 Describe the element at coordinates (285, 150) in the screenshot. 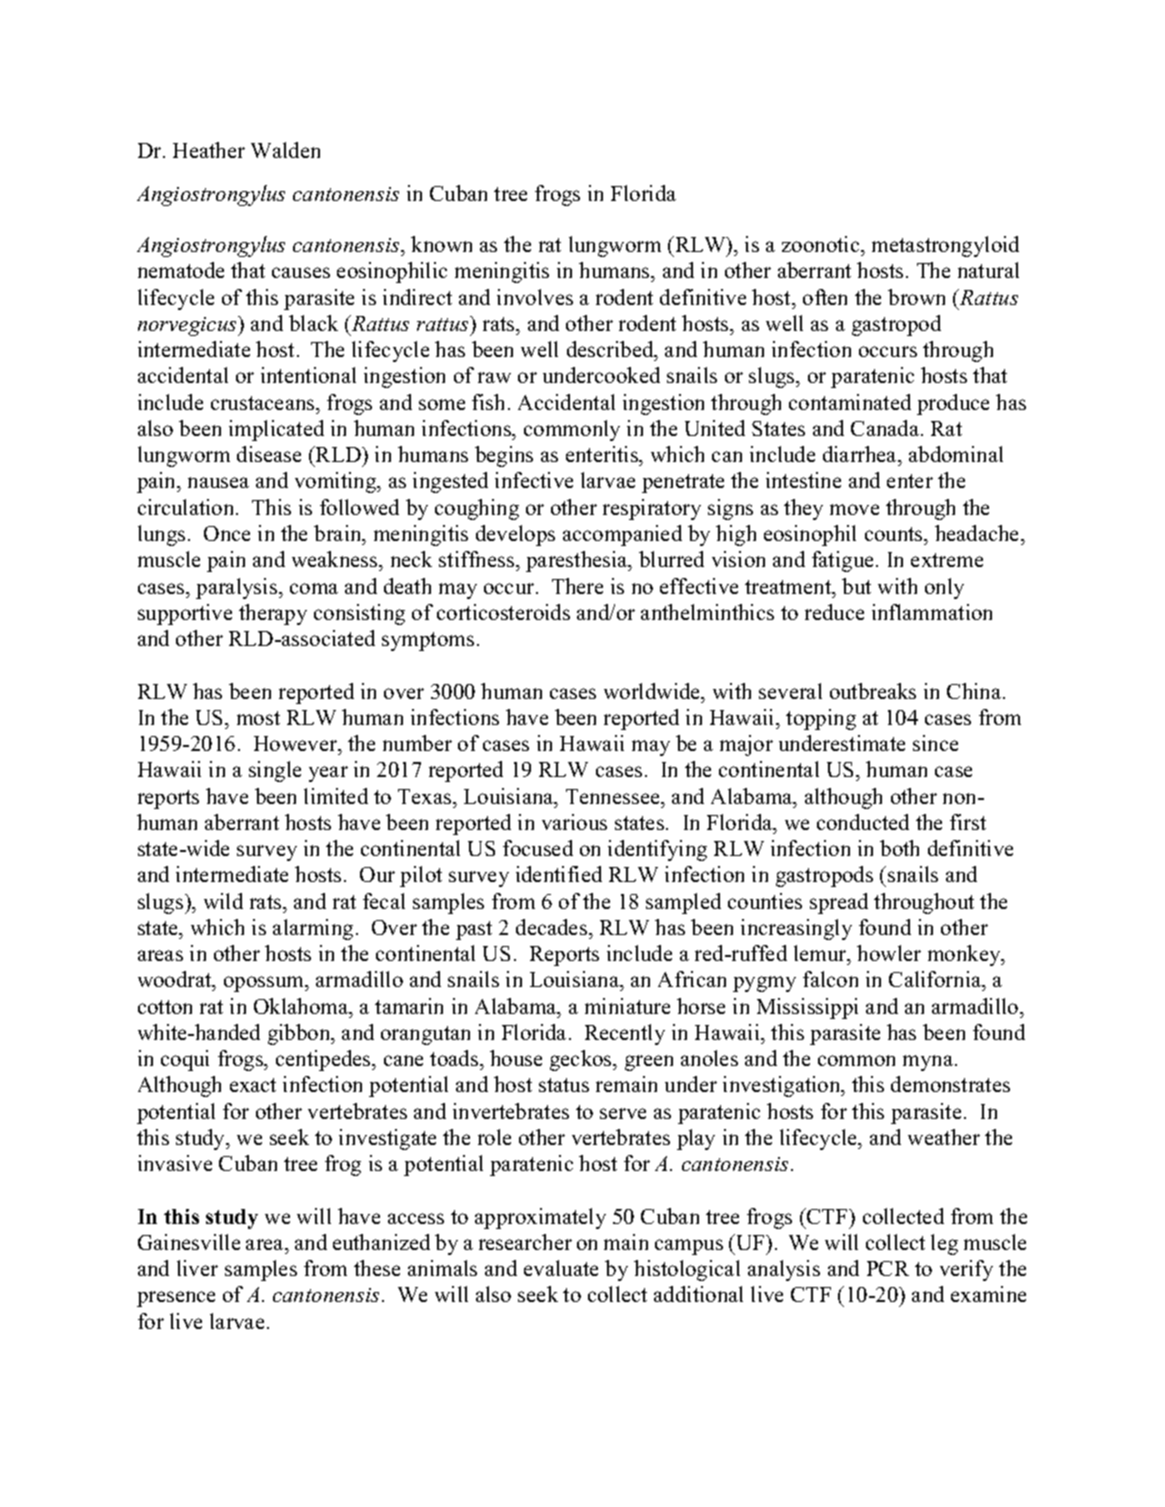

I see `Walden` at that location.
